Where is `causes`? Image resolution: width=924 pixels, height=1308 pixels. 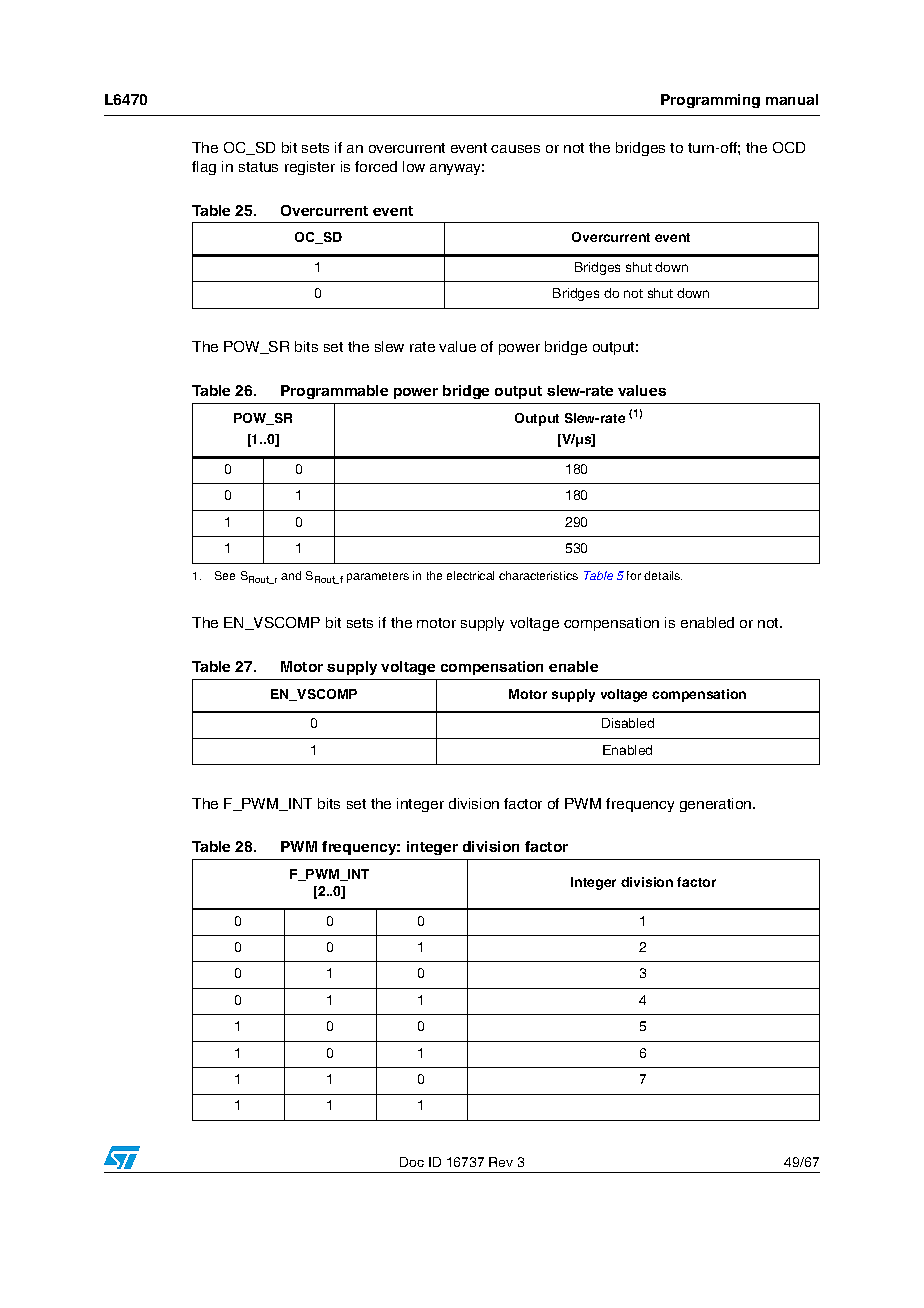 causes is located at coordinates (515, 149).
